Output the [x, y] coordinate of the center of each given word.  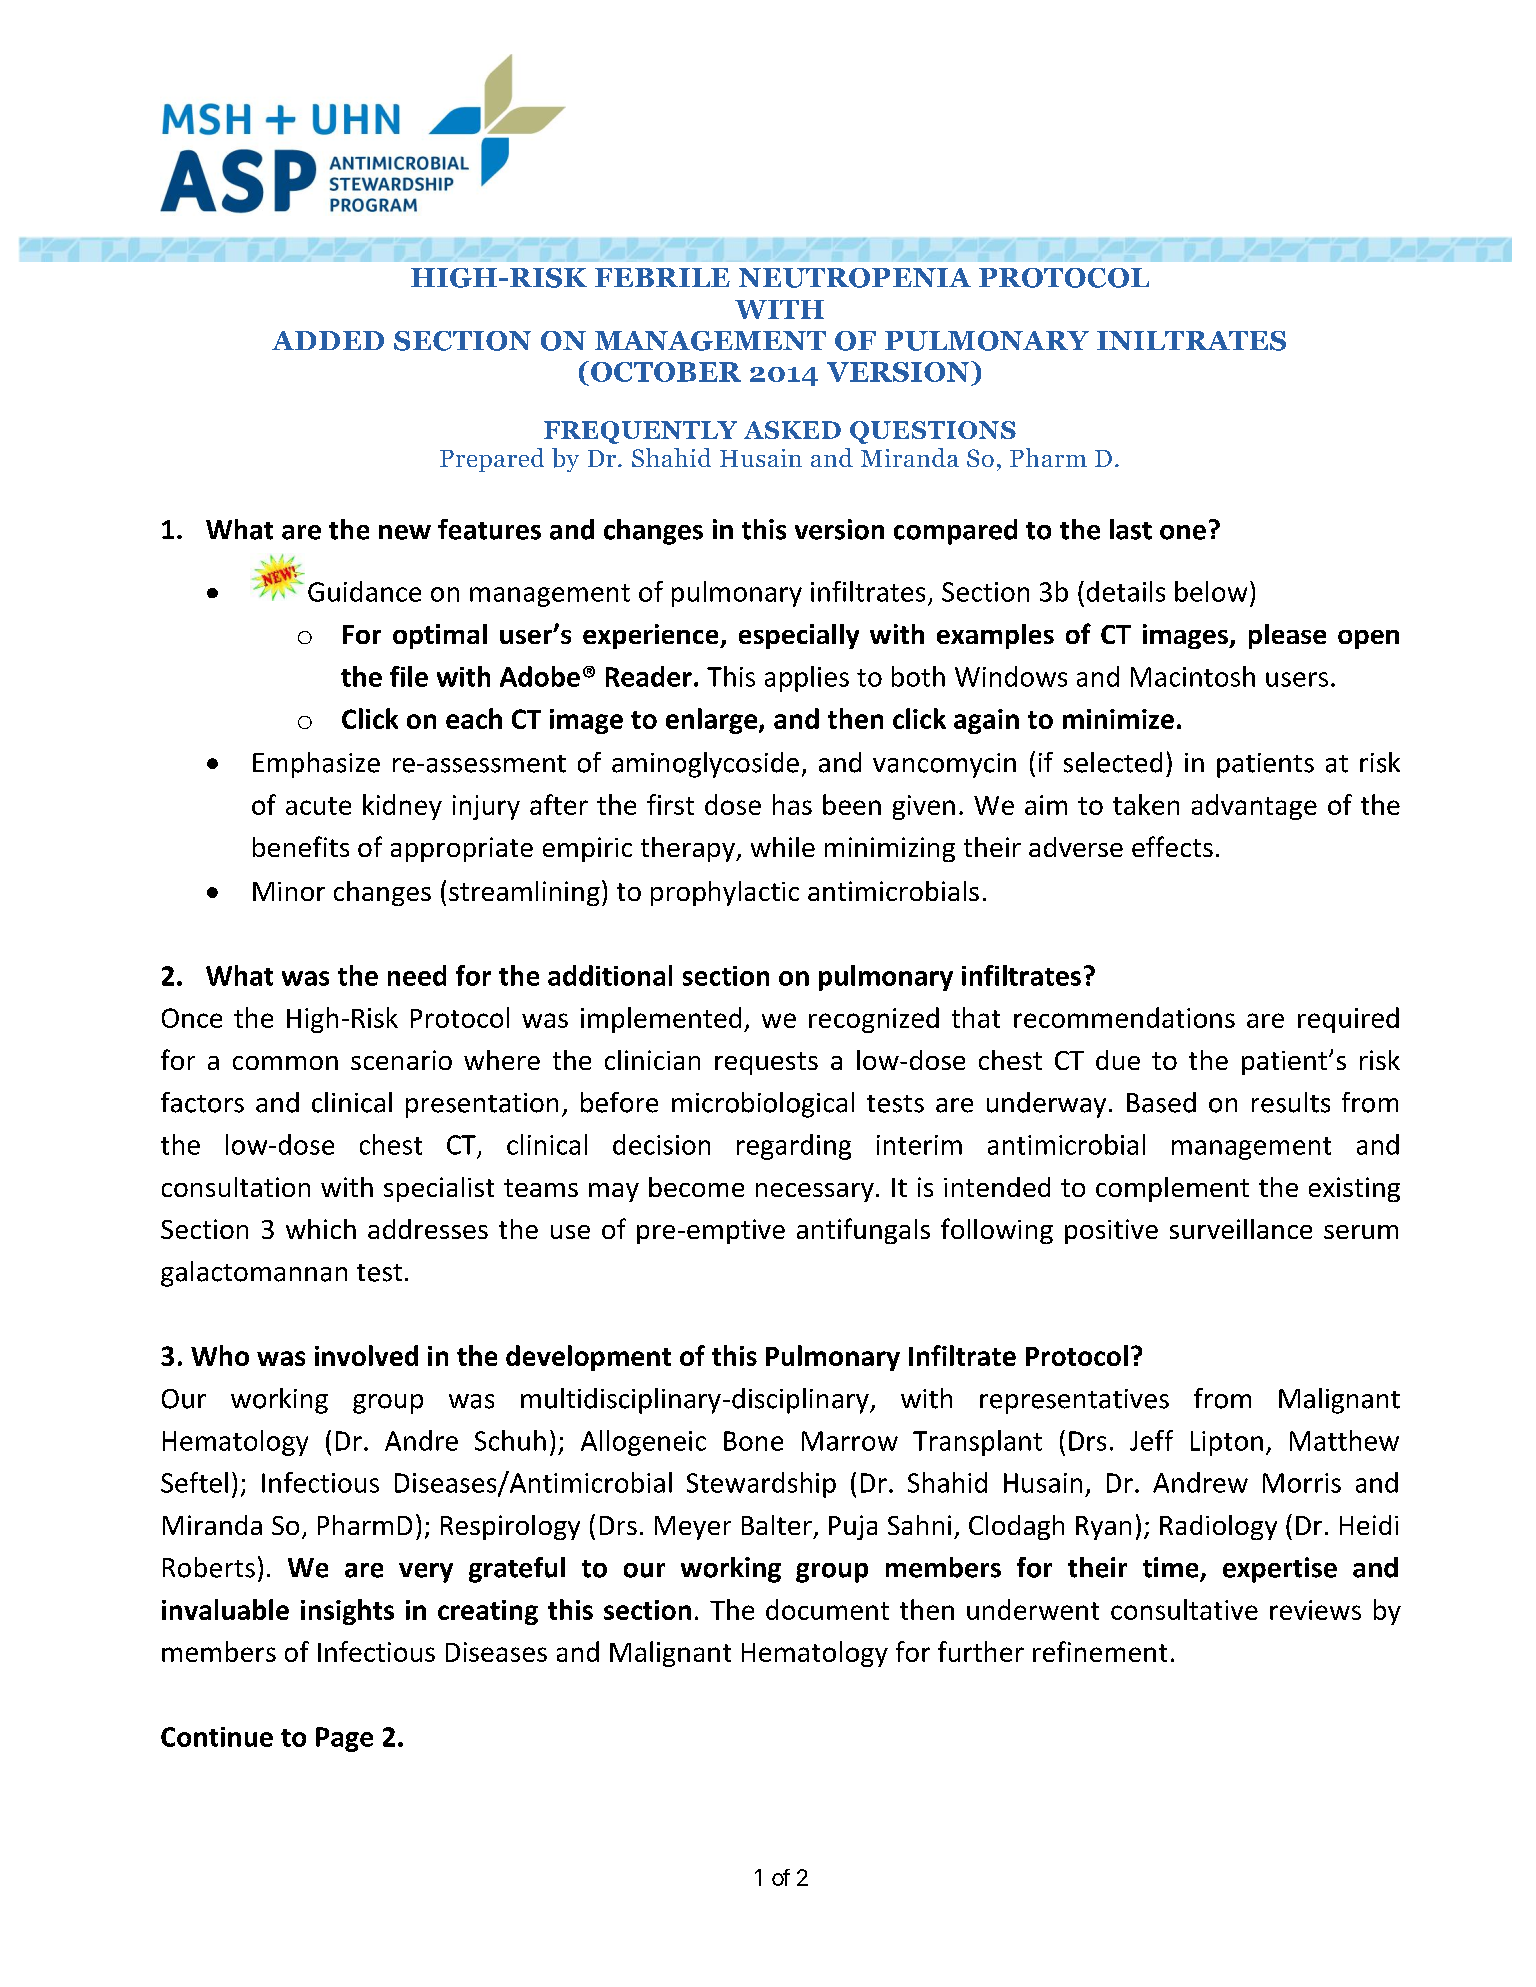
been [852, 804]
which [321, 1229]
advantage [1254, 807]
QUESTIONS [933, 432]
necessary [815, 1192]
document [827, 1609]
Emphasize [316, 765]
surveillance [1241, 1229]
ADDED [328, 340]
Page [344, 1739]
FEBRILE [662, 277]
